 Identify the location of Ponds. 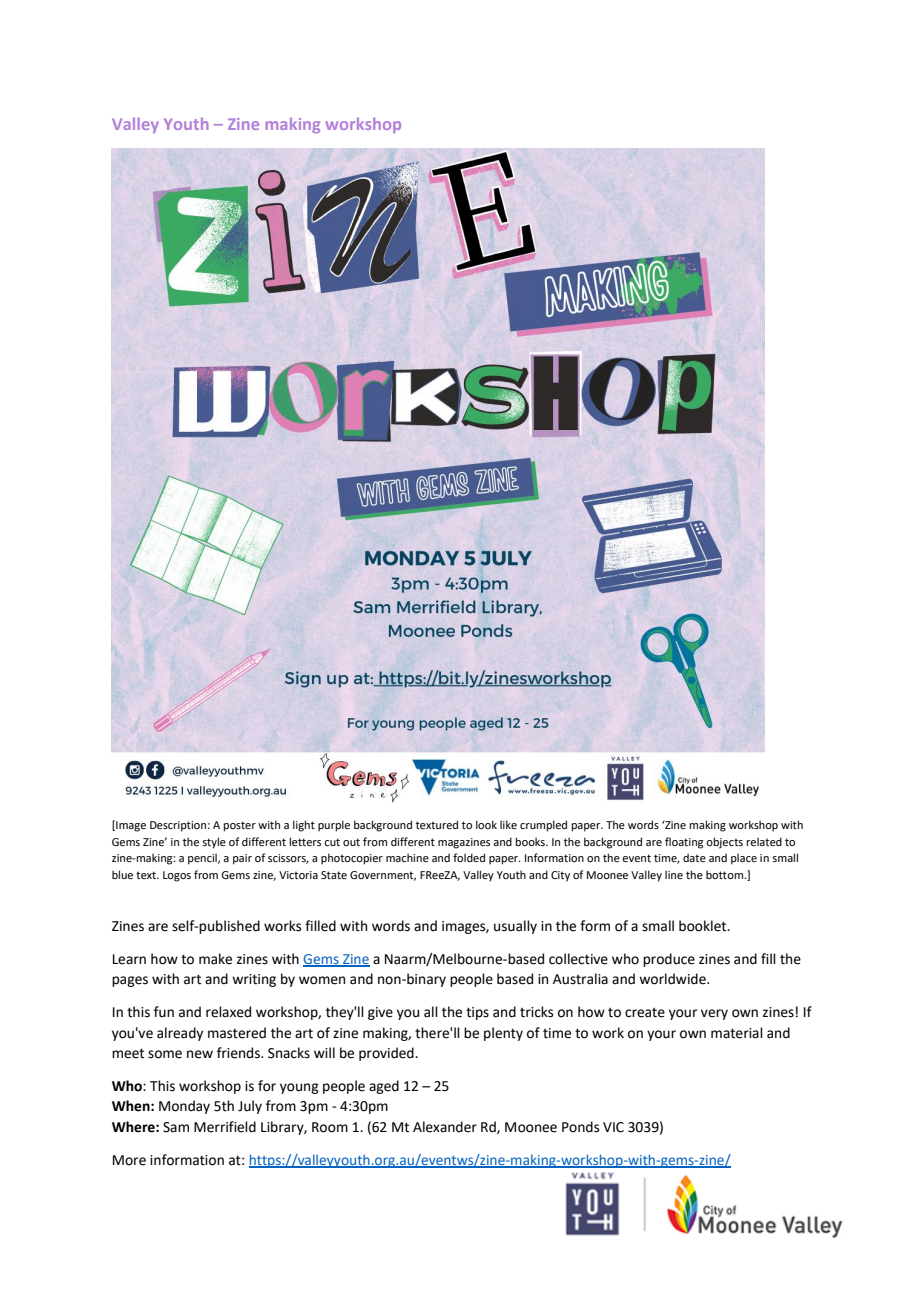
(580, 1127).
